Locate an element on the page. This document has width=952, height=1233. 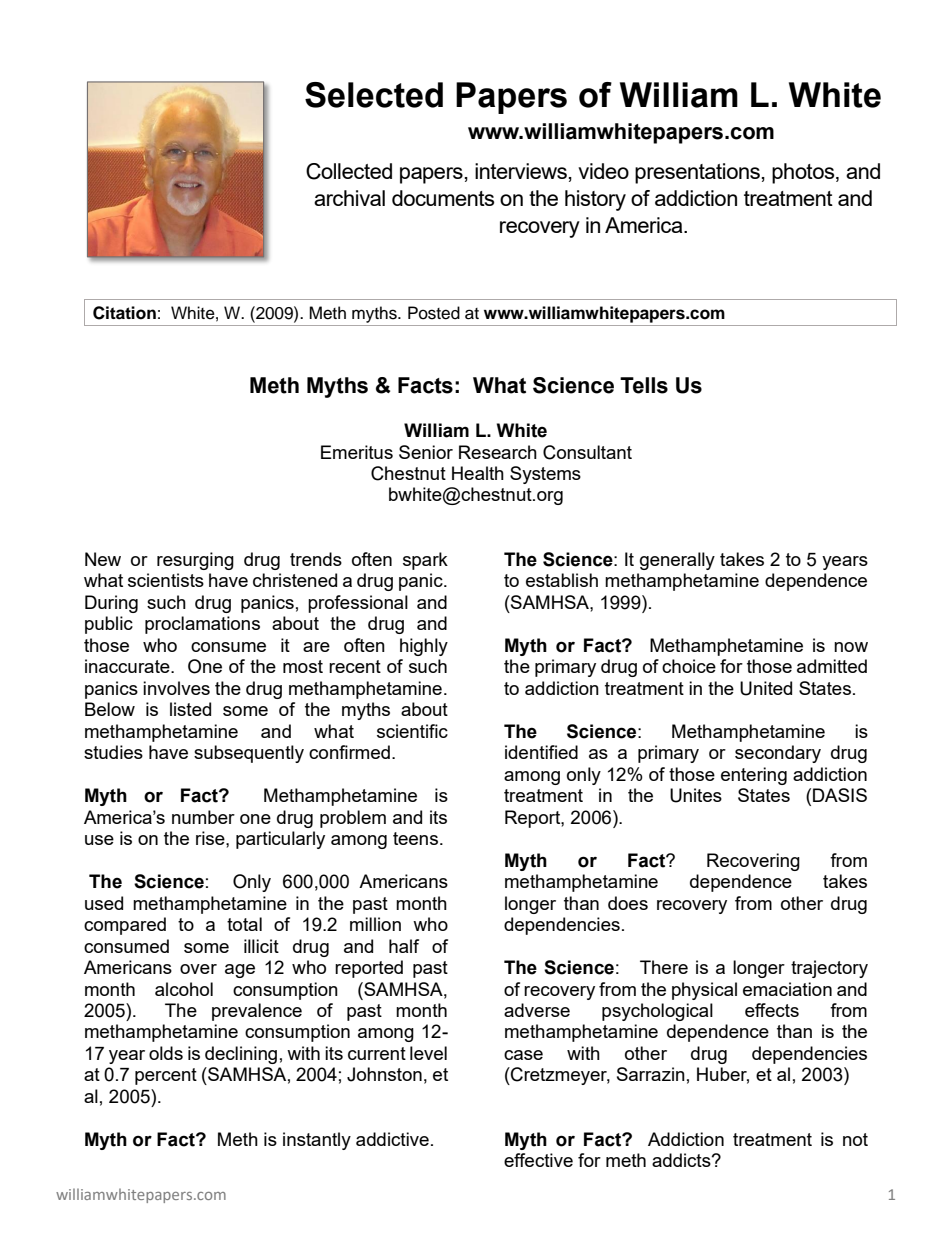
Citation is located at coordinates (124, 313).
